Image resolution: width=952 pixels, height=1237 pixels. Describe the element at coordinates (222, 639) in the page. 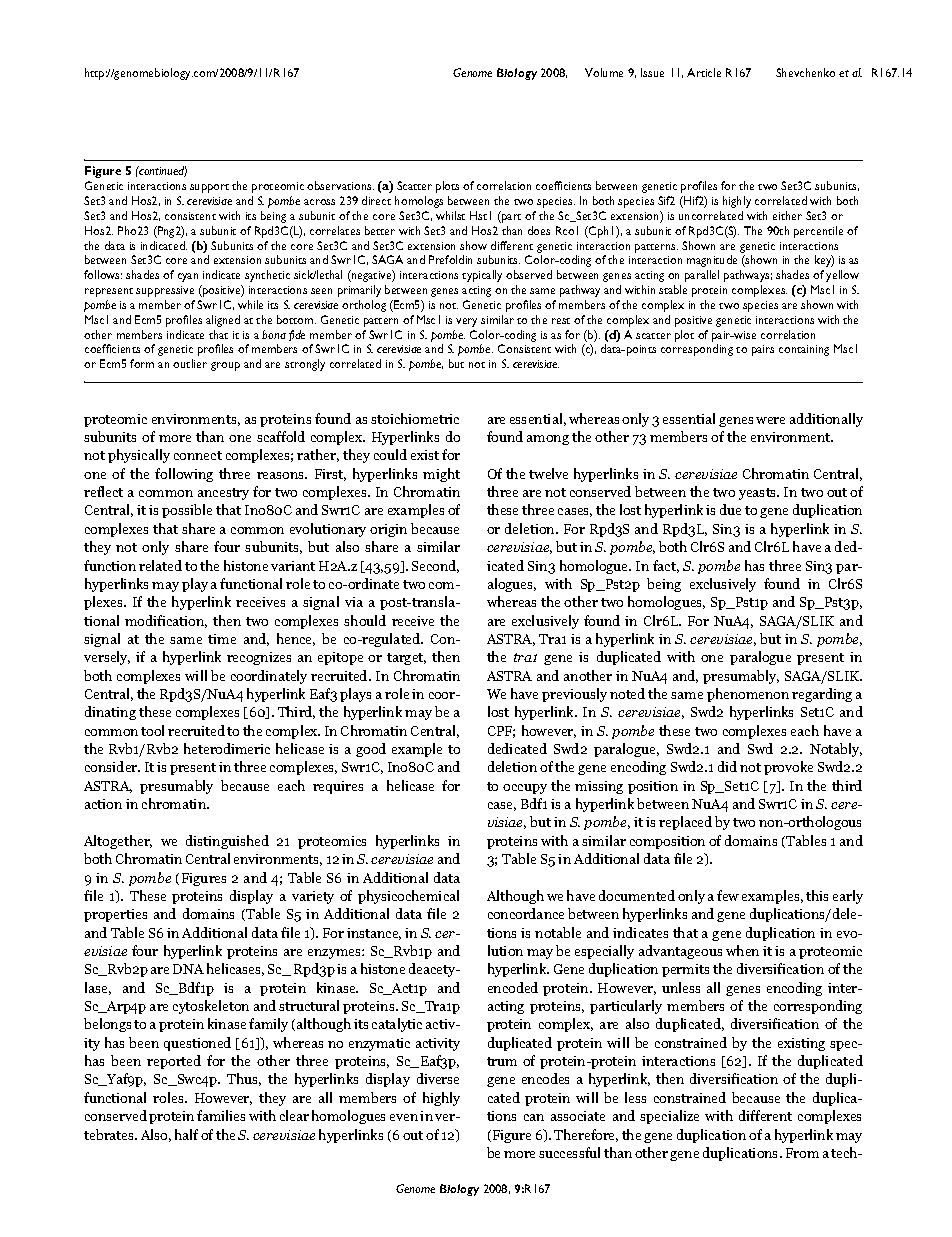

I see `time` at that location.
